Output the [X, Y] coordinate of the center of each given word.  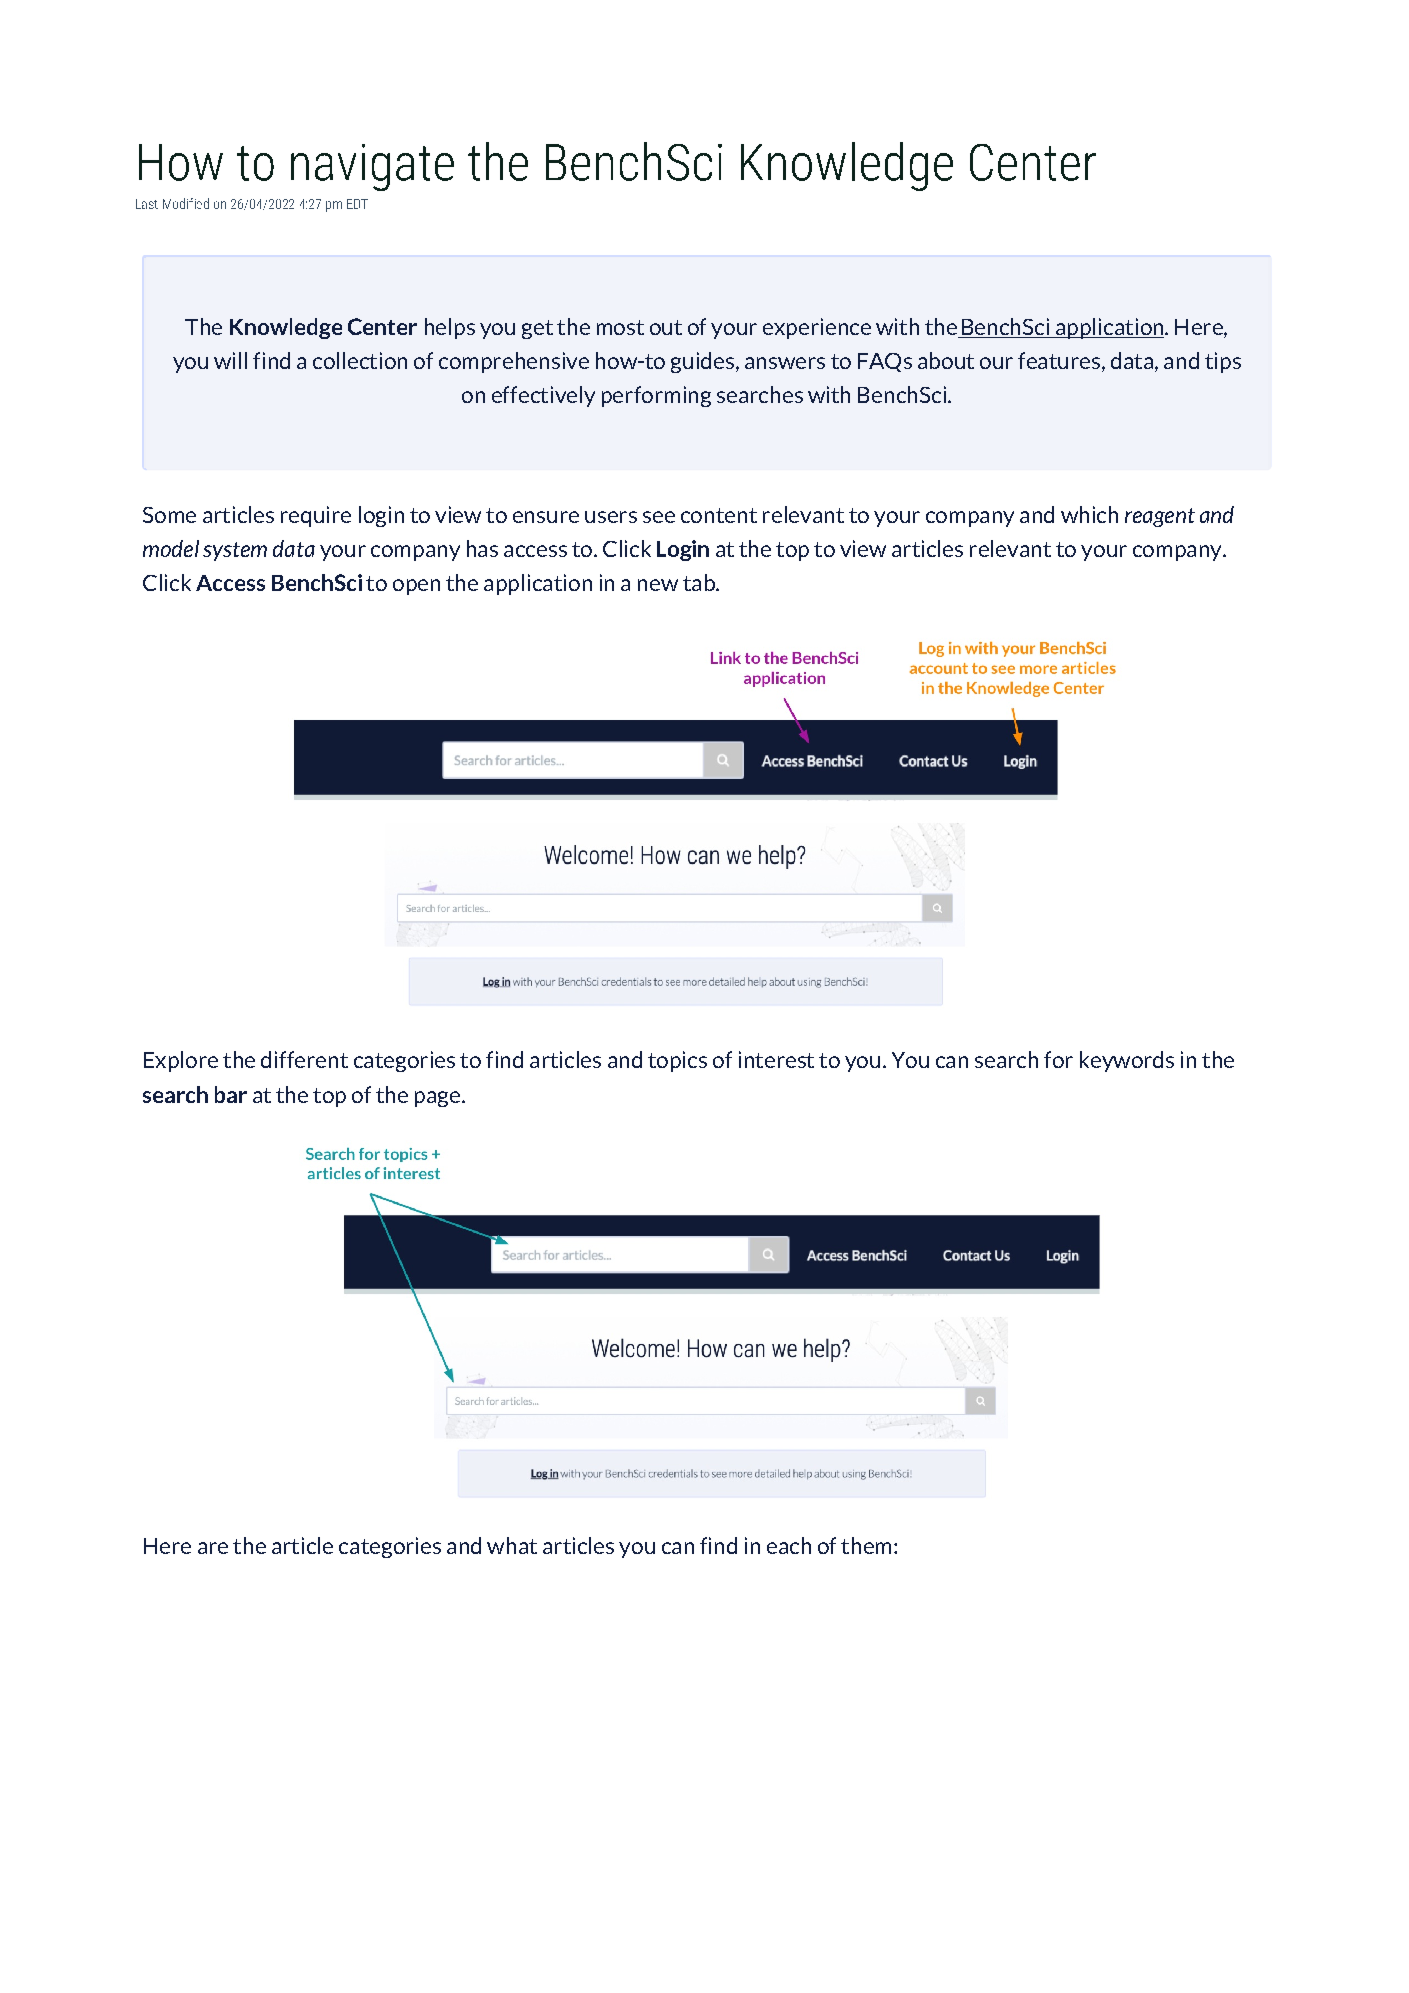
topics [677, 1061]
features [1059, 360]
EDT [357, 204]
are [213, 1548]
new [658, 585]
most [620, 327]
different [304, 1059]
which [1089, 514]
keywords [1127, 1061]
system [235, 551]
